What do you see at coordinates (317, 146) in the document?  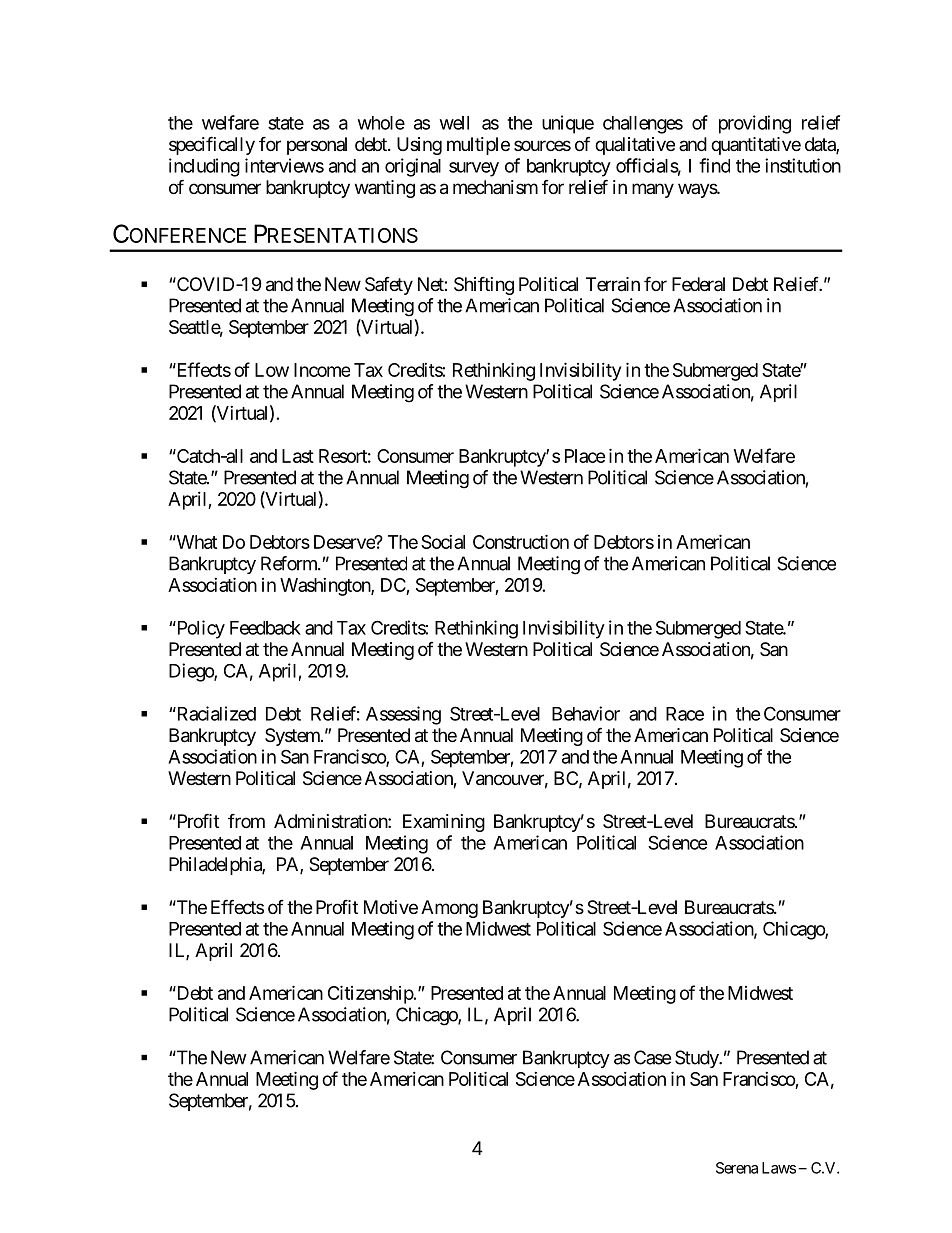 I see `personal` at bounding box center [317, 146].
